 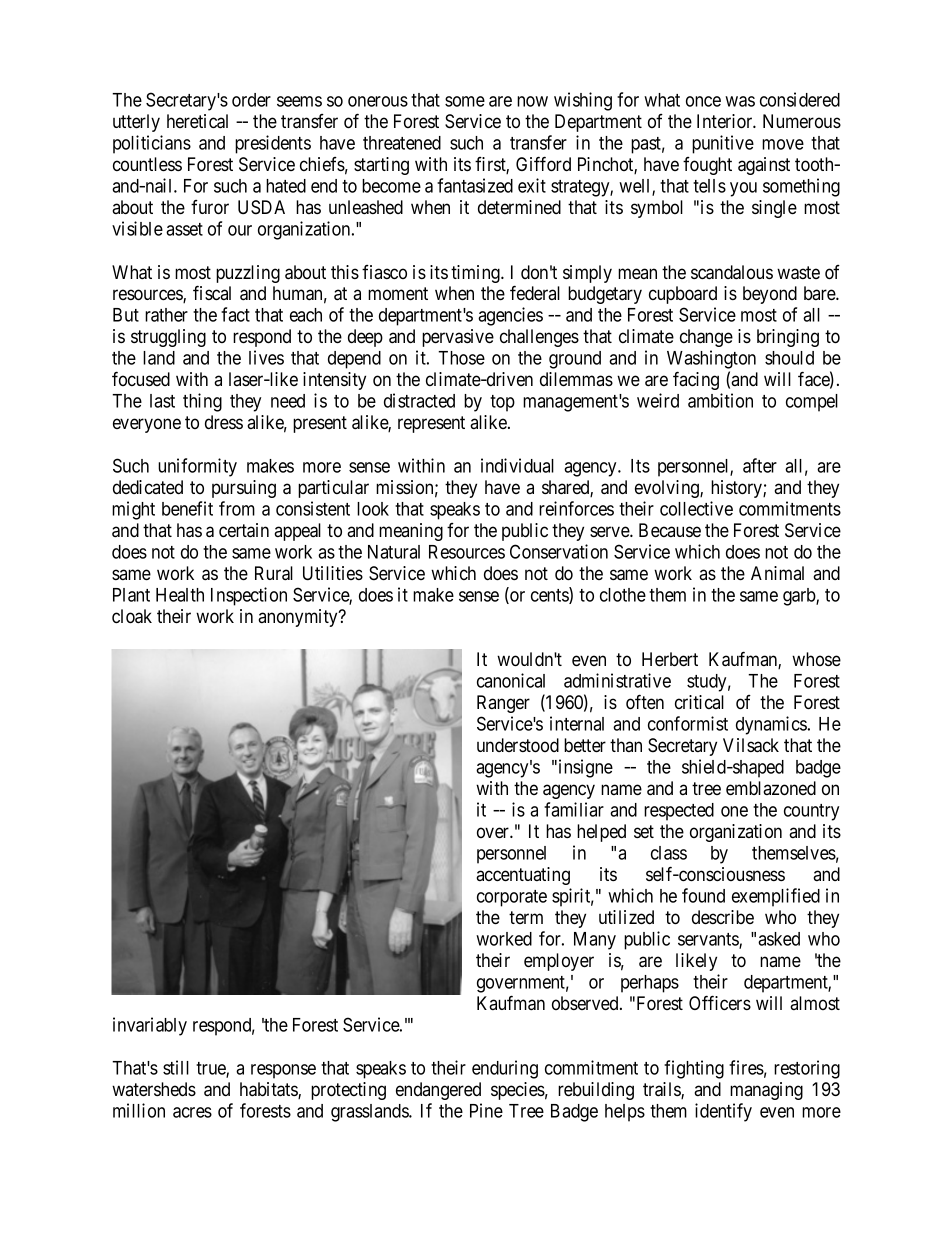 What do you see at coordinates (766, 1091) in the screenshot?
I see `managing` at bounding box center [766, 1091].
